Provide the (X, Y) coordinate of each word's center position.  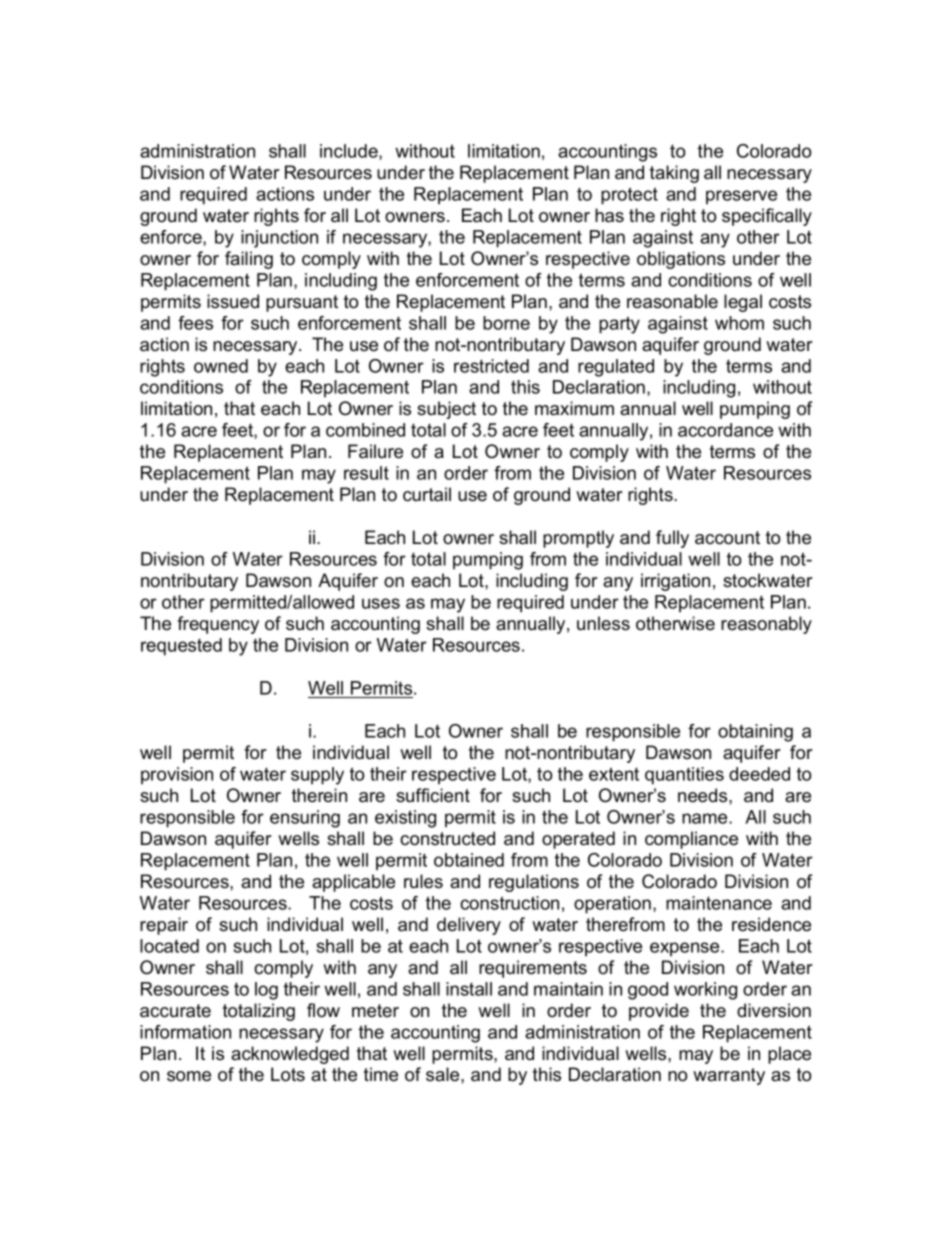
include (350, 152)
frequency (218, 625)
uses (381, 603)
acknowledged (290, 1055)
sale (444, 1074)
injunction (279, 239)
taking (674, 174)
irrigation (675, 582)
